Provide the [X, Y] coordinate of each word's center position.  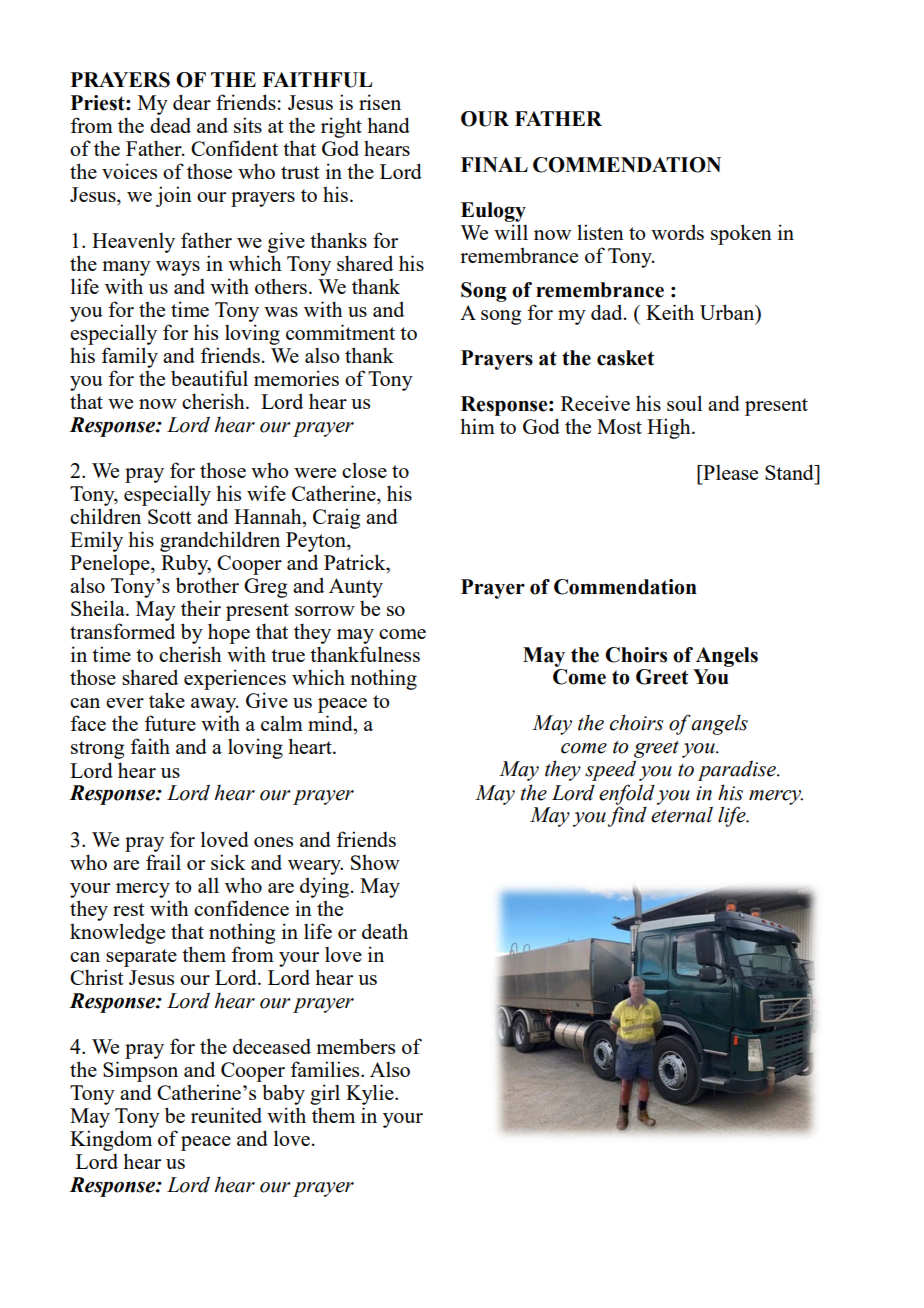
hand [388, 125]
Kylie [371, 1094]
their [201, 608]
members [355, 1046]
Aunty [356, 588]
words [677, 232]
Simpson [140, 1071]
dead [170, 125]
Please [729, 472]
